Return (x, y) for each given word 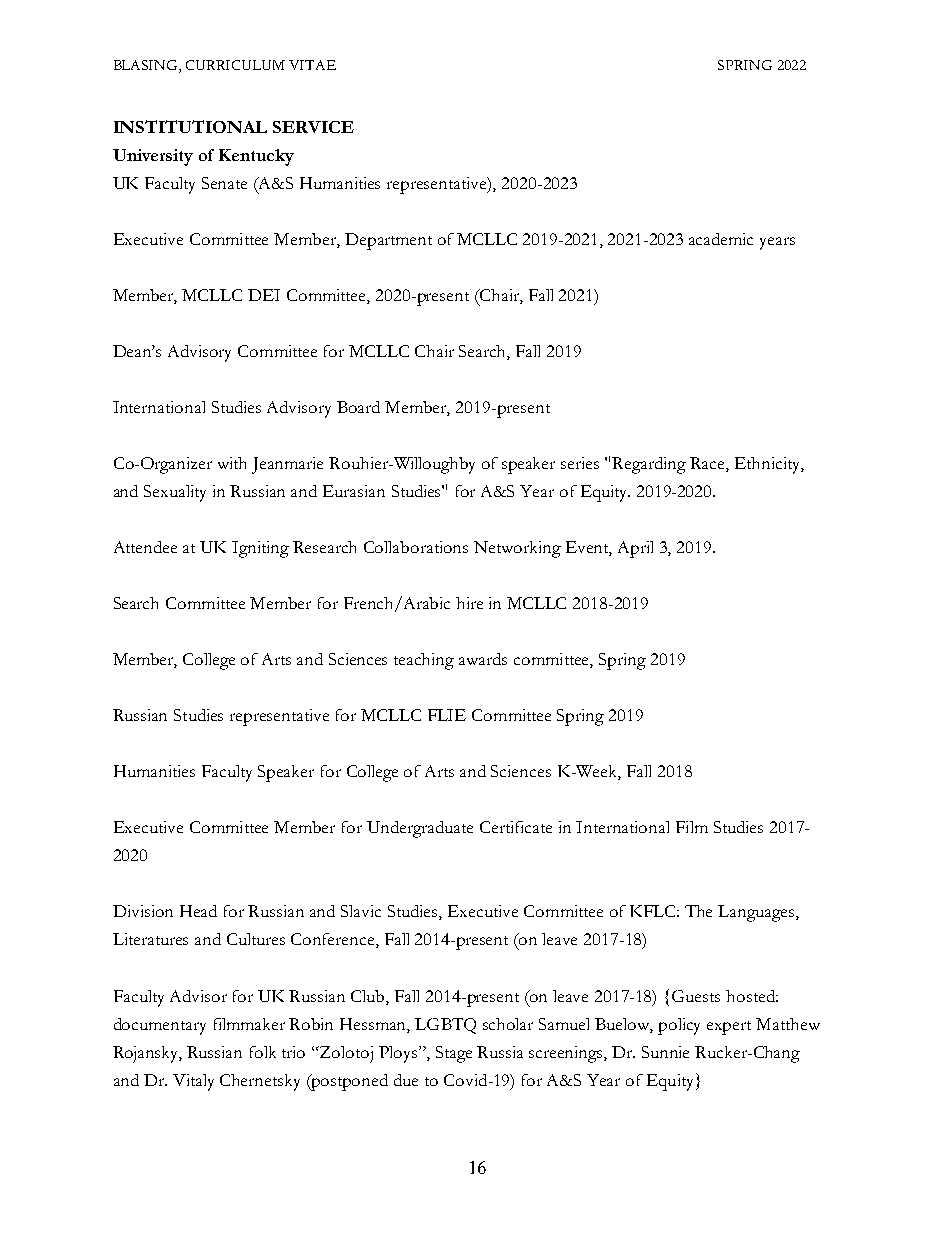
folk (263, 1052)
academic (721, 239)
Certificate (516, 827)
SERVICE (313, 127)
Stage (454, 1054)
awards (483, 659)
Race (708, 464)
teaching (424, 661)
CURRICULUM (235, 65)
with (232, 463)
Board (358, 407)
